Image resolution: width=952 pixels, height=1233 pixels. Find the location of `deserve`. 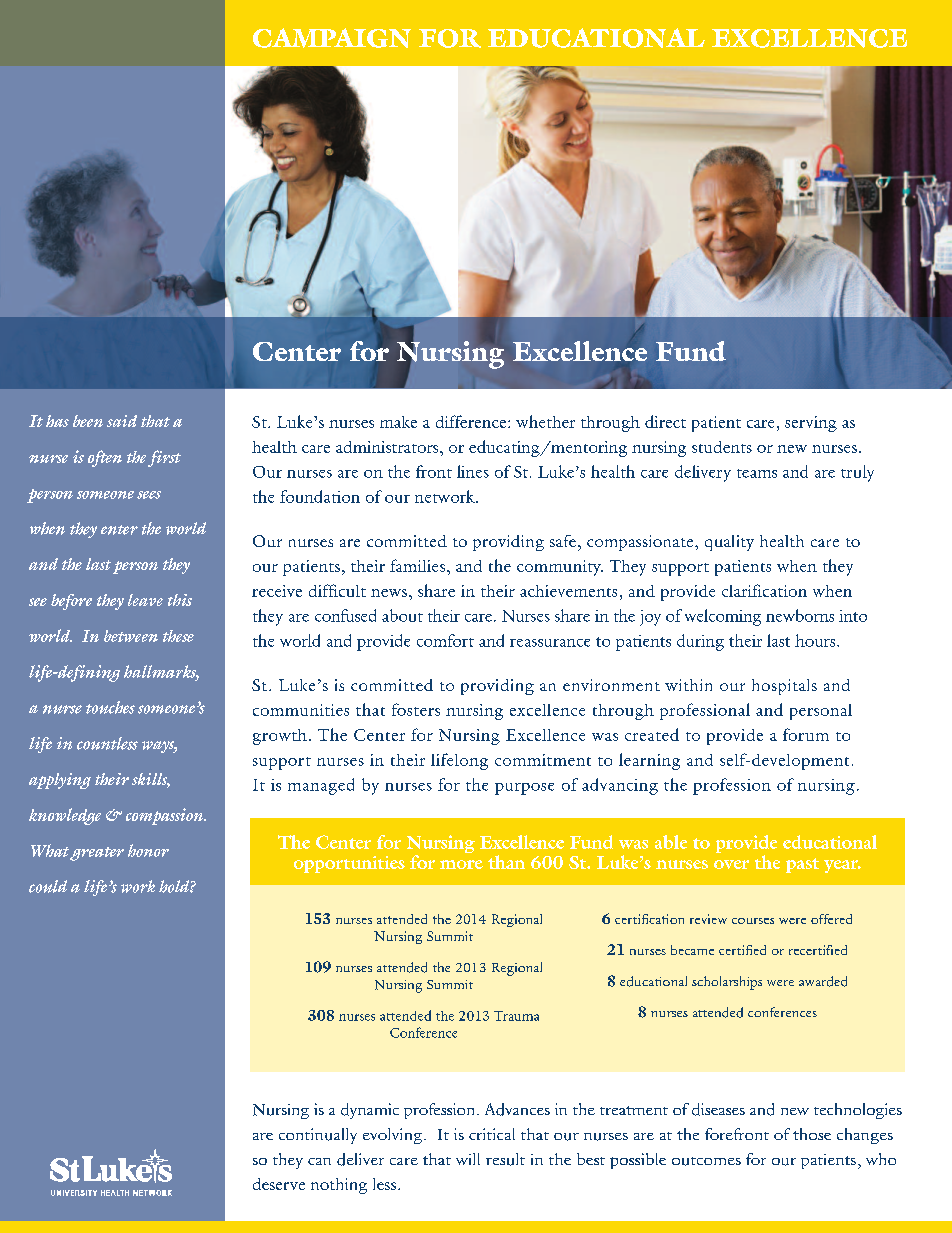

deserve is located at coordinates (279, 1184).
